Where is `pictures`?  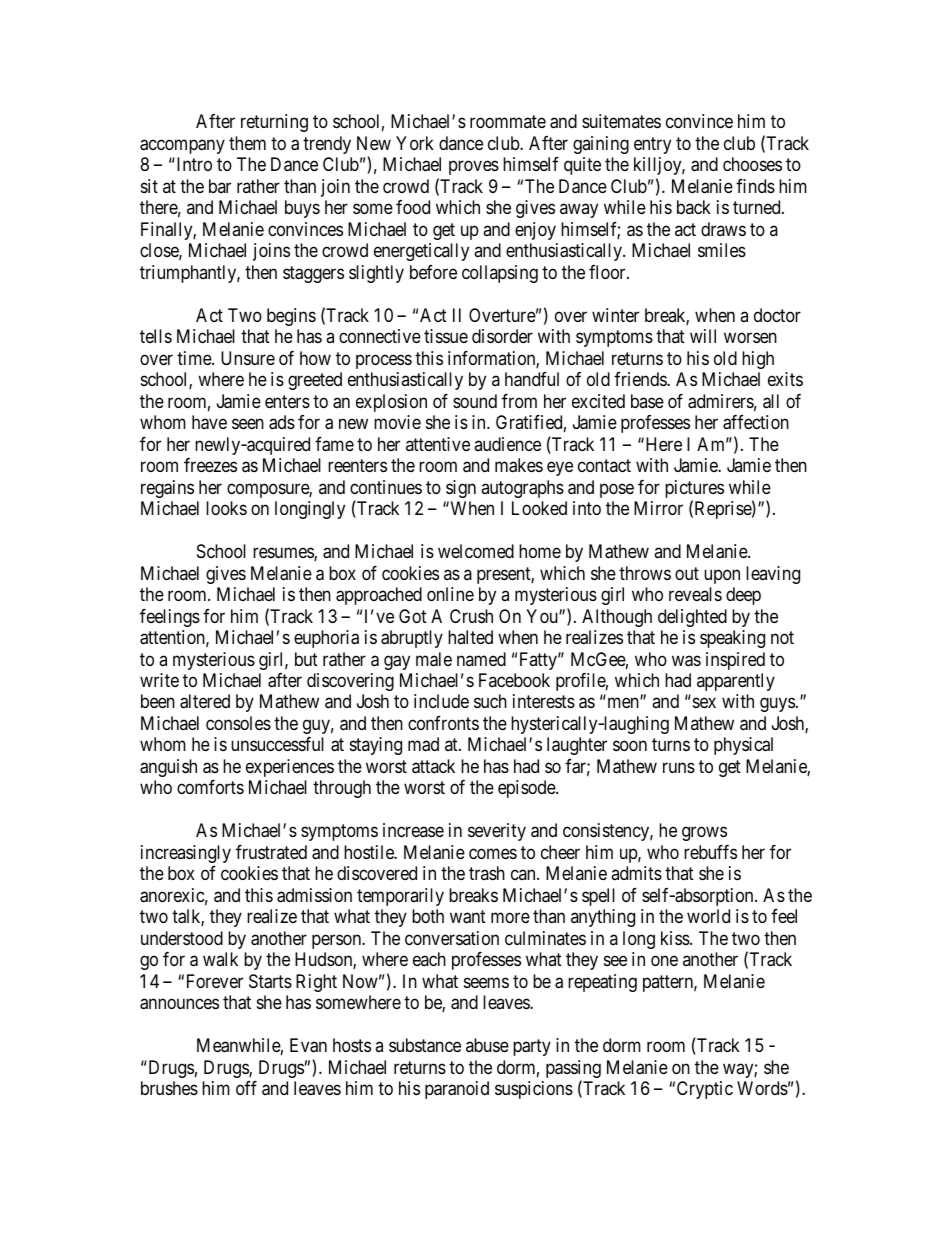 pictures is located at coordinates (694, 490).
